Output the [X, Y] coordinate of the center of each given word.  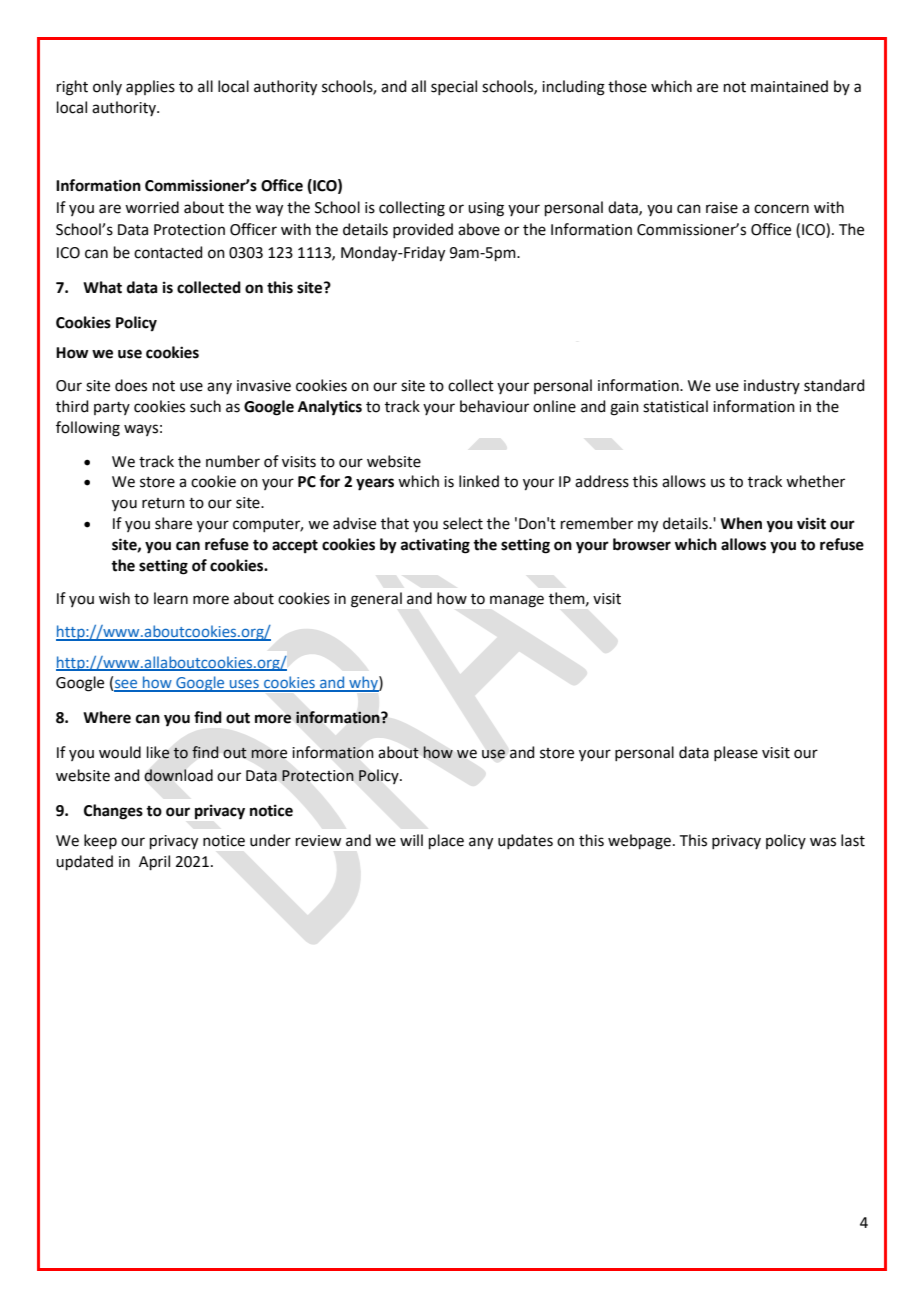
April [154, 862]
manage [517, 601]
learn [171, 598]
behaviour [494, 406]
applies [150, 87]
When [741, 523]
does [131, 385]
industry [772, 386]
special [454, 87]
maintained [789, 86]
